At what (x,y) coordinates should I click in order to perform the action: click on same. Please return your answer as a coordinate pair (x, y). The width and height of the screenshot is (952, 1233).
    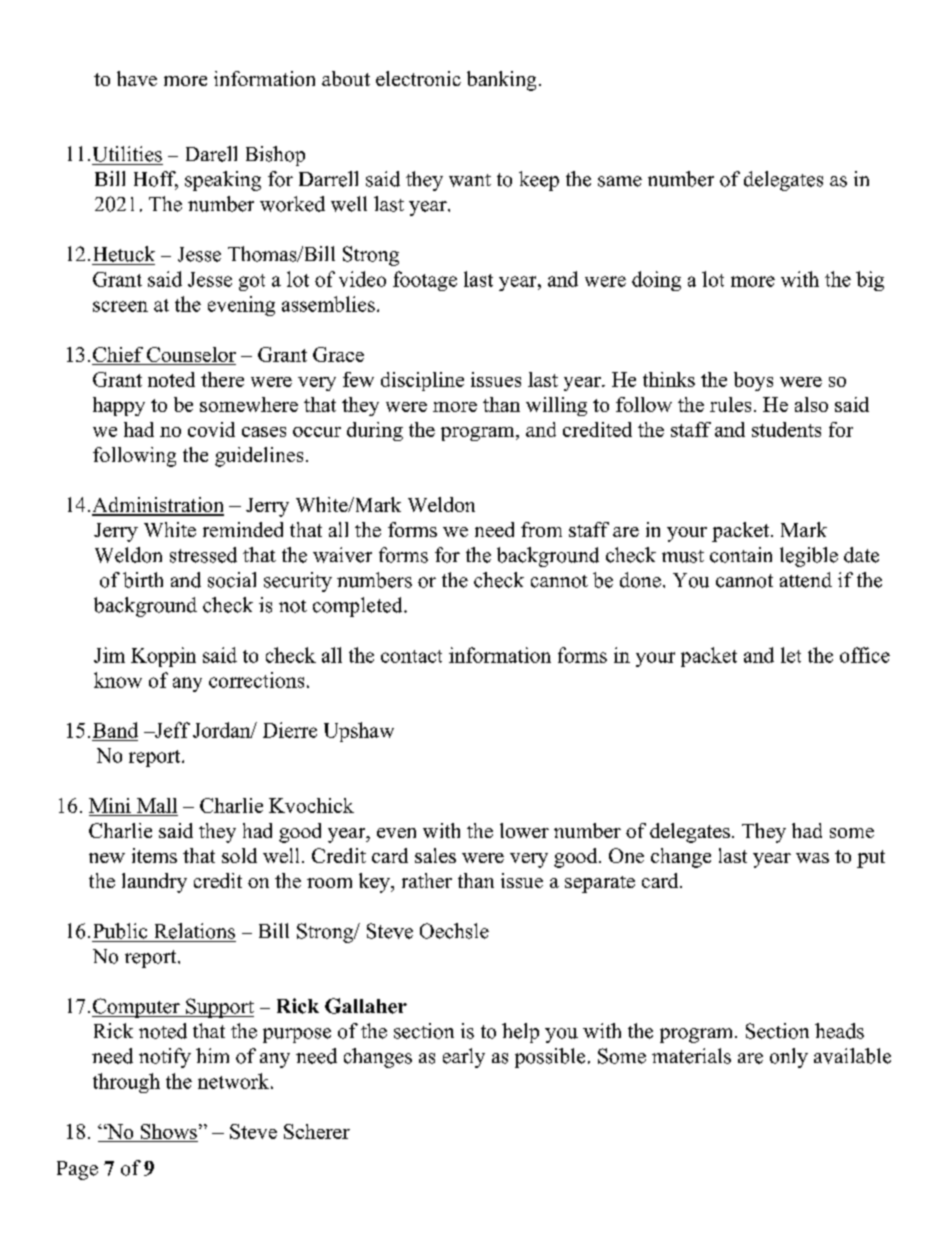
    Looking at the image, I should click on (620, 181).
